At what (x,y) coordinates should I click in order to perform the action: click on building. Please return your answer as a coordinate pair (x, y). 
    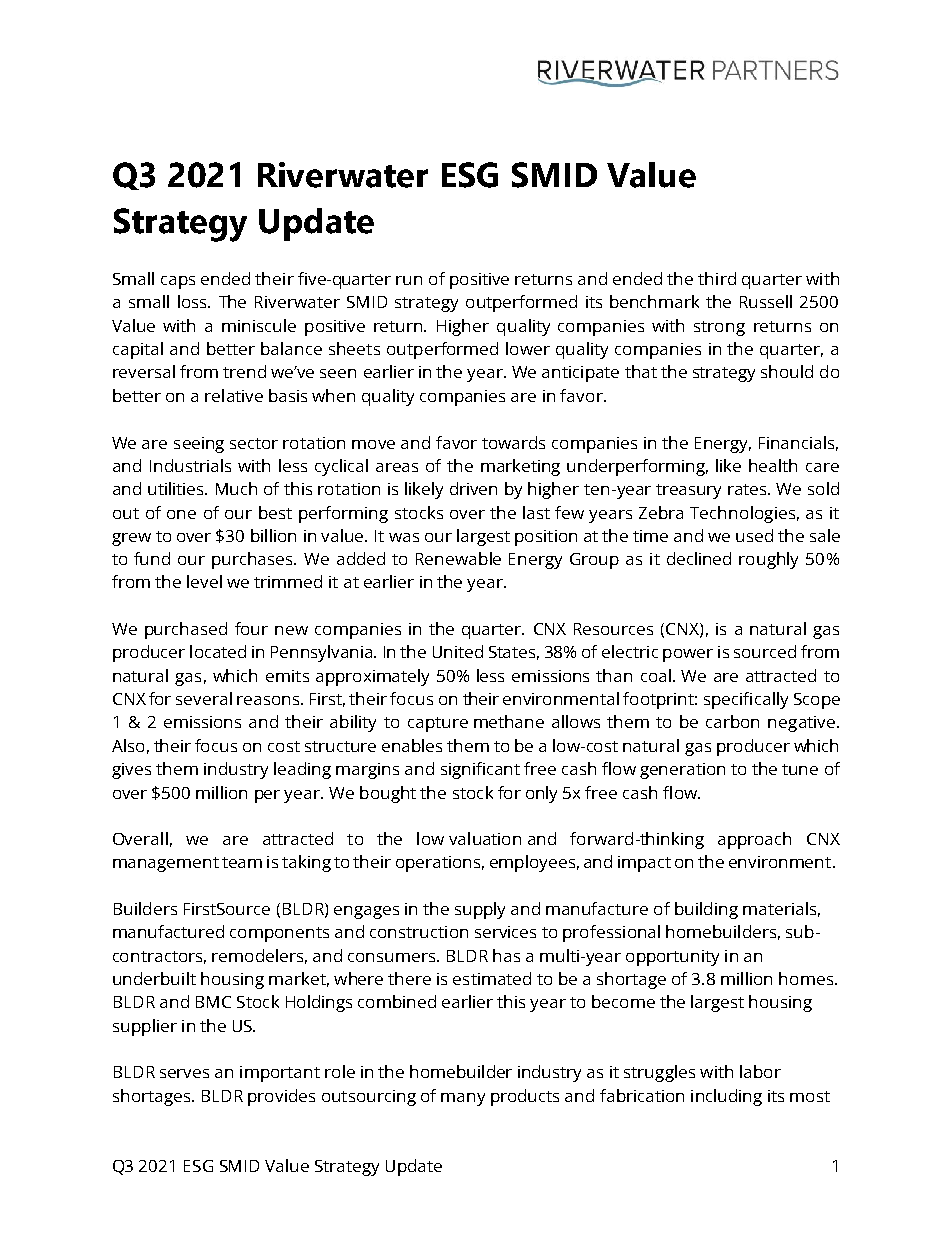
    Looking at the image, I should click on (706, 910).
